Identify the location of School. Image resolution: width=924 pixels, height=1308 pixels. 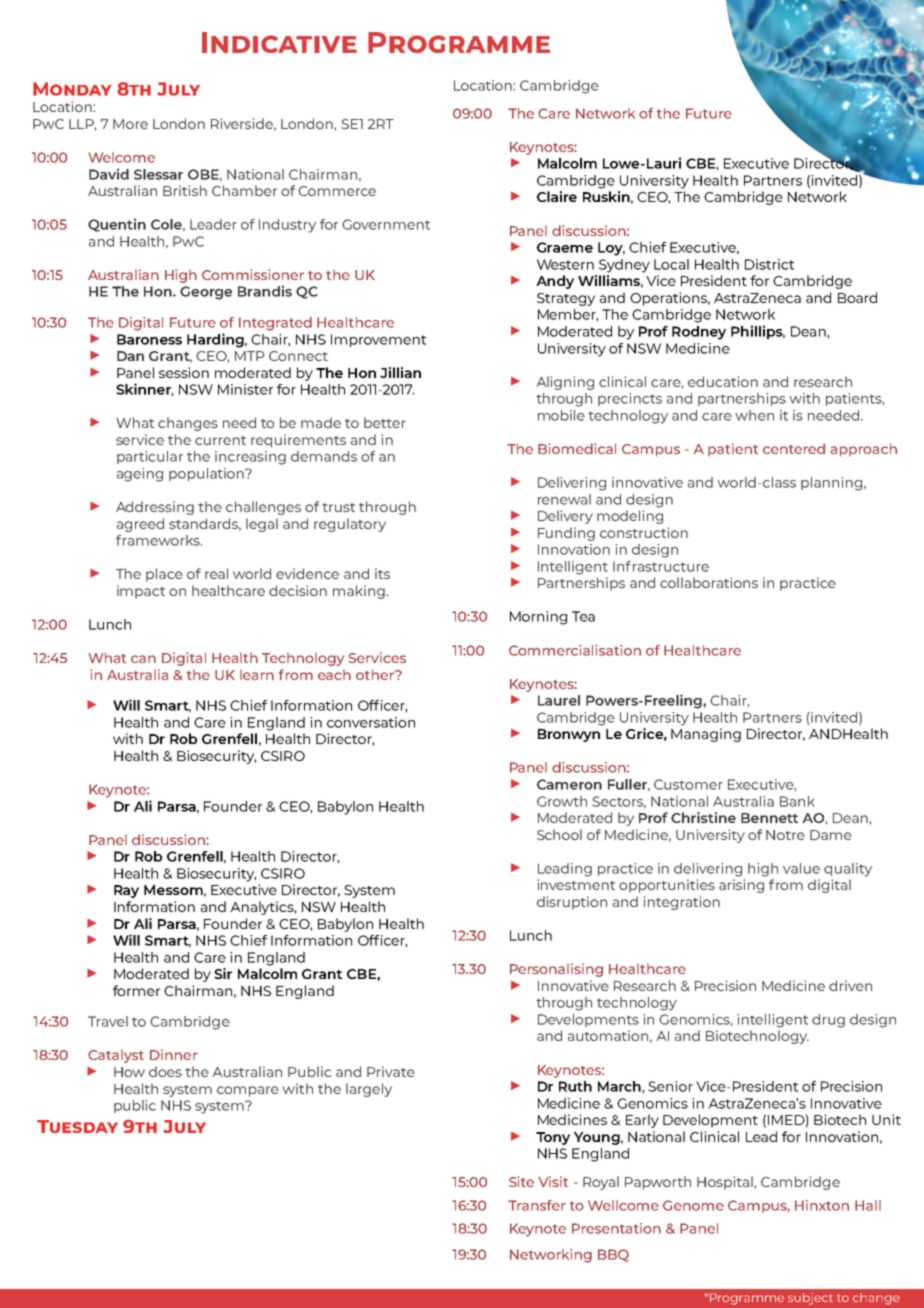
(559, 834).
